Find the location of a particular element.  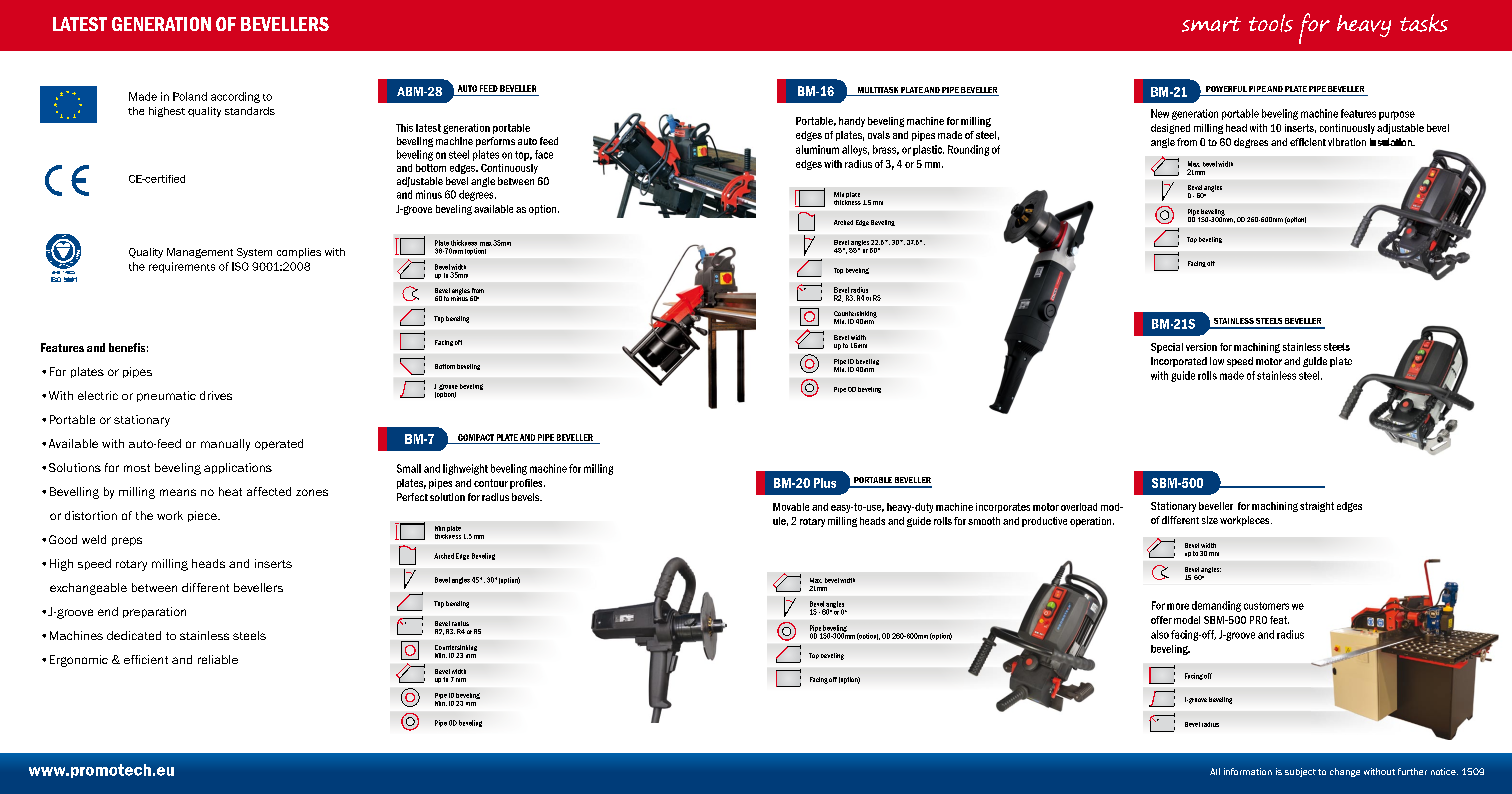

standards is located at coordinates (250, 111).
